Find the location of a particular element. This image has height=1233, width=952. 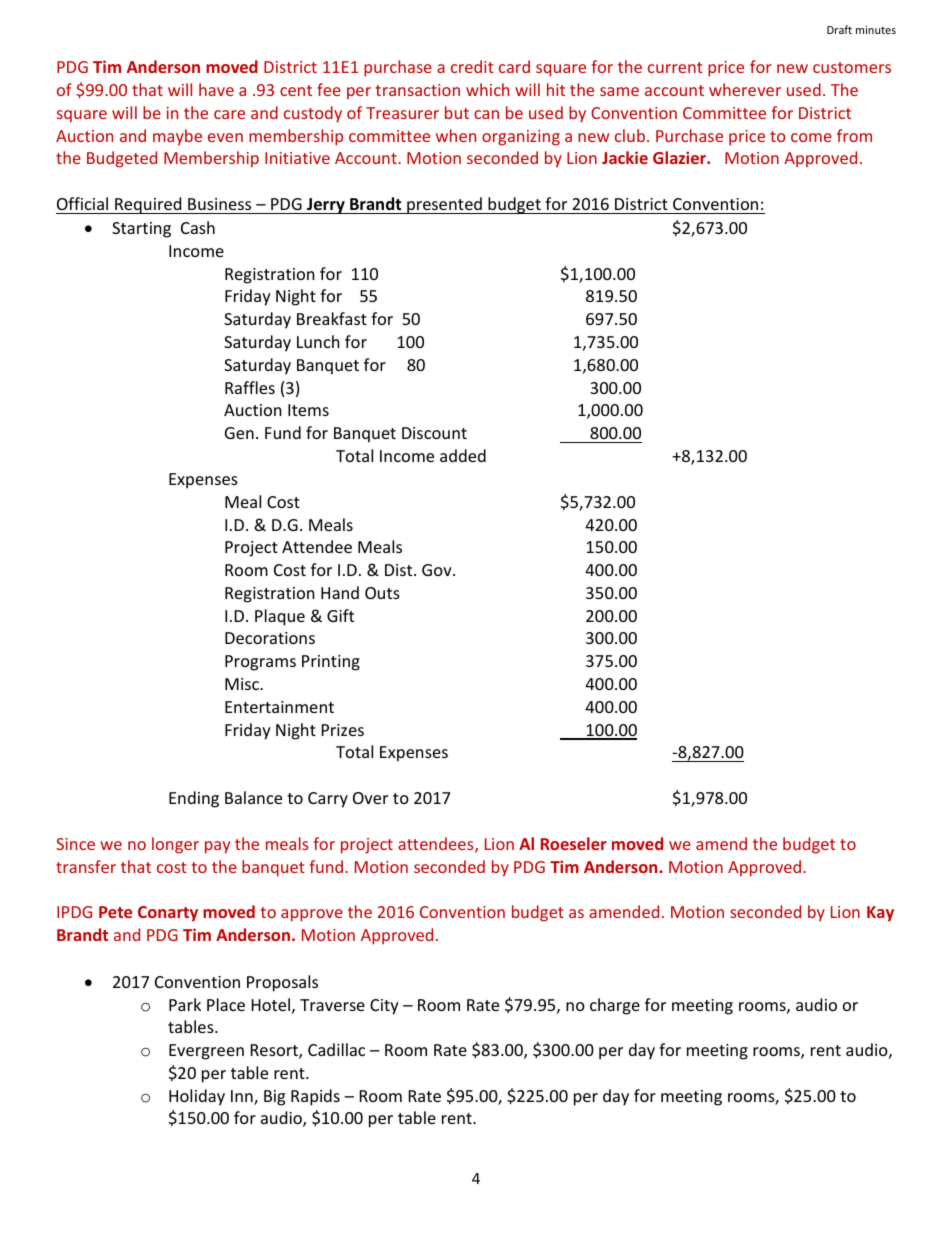

Evergreen is located at coordinates (206, 1052).
